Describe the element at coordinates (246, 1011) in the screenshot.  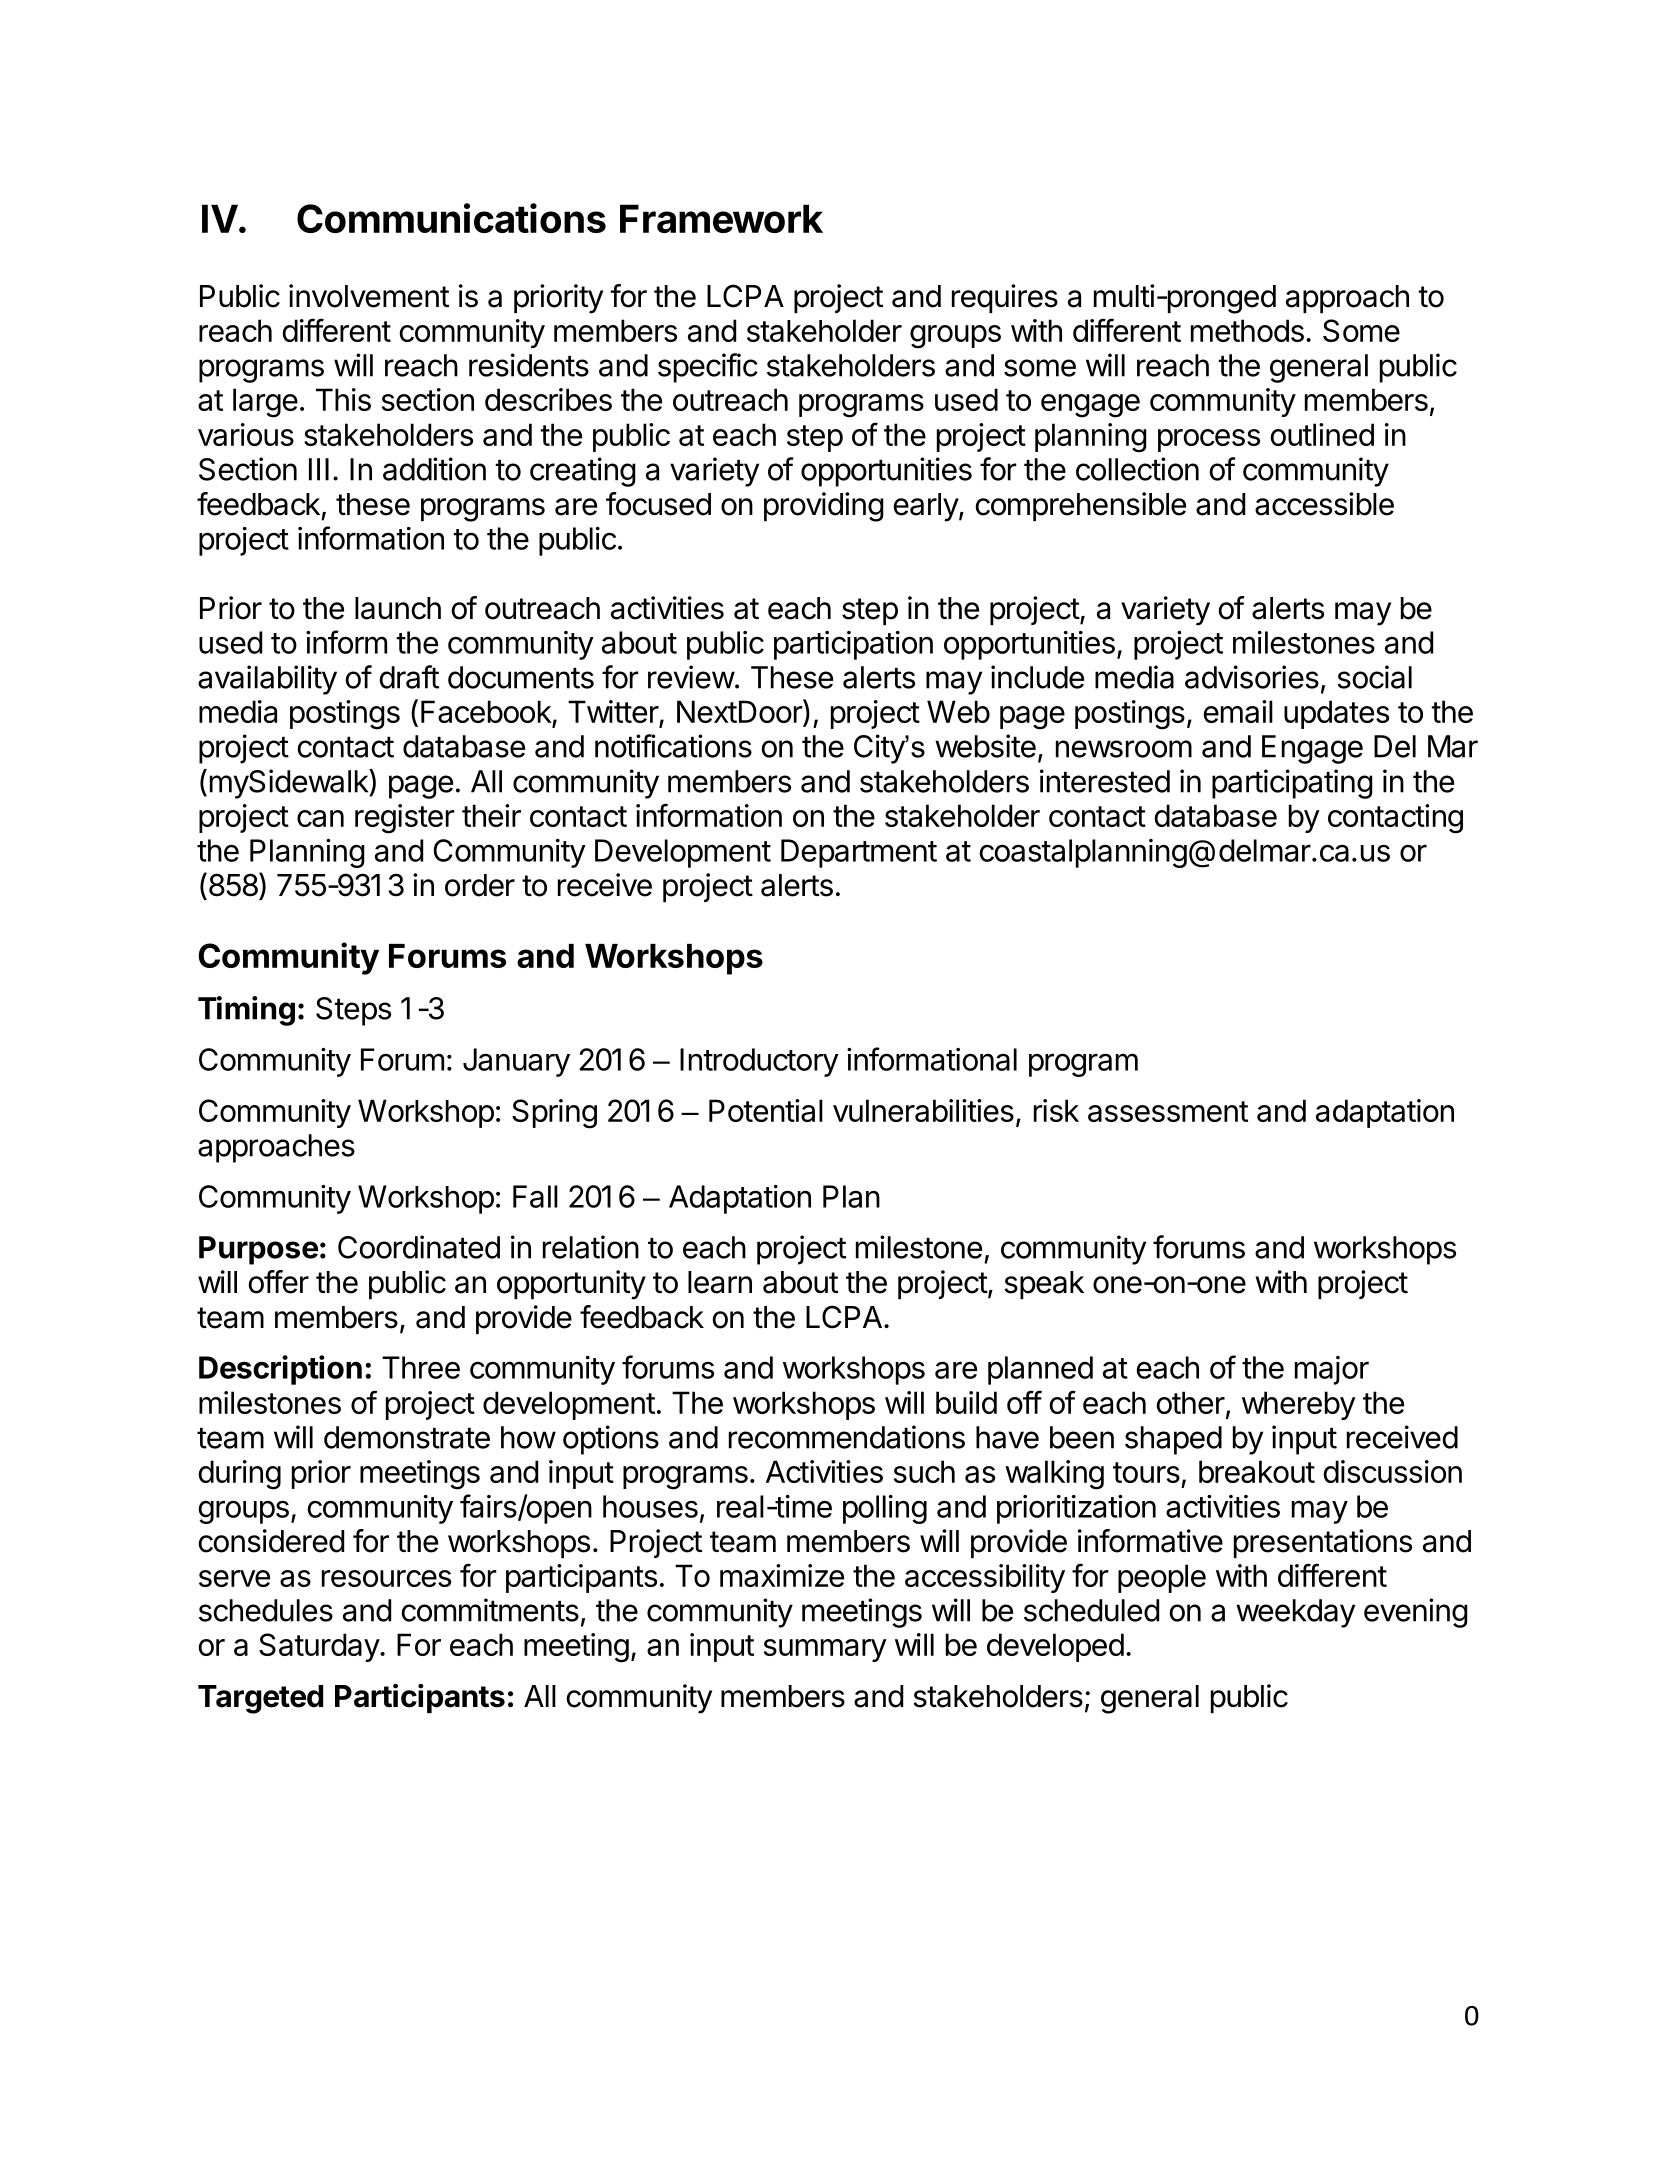
I see `Timing` at that location.
